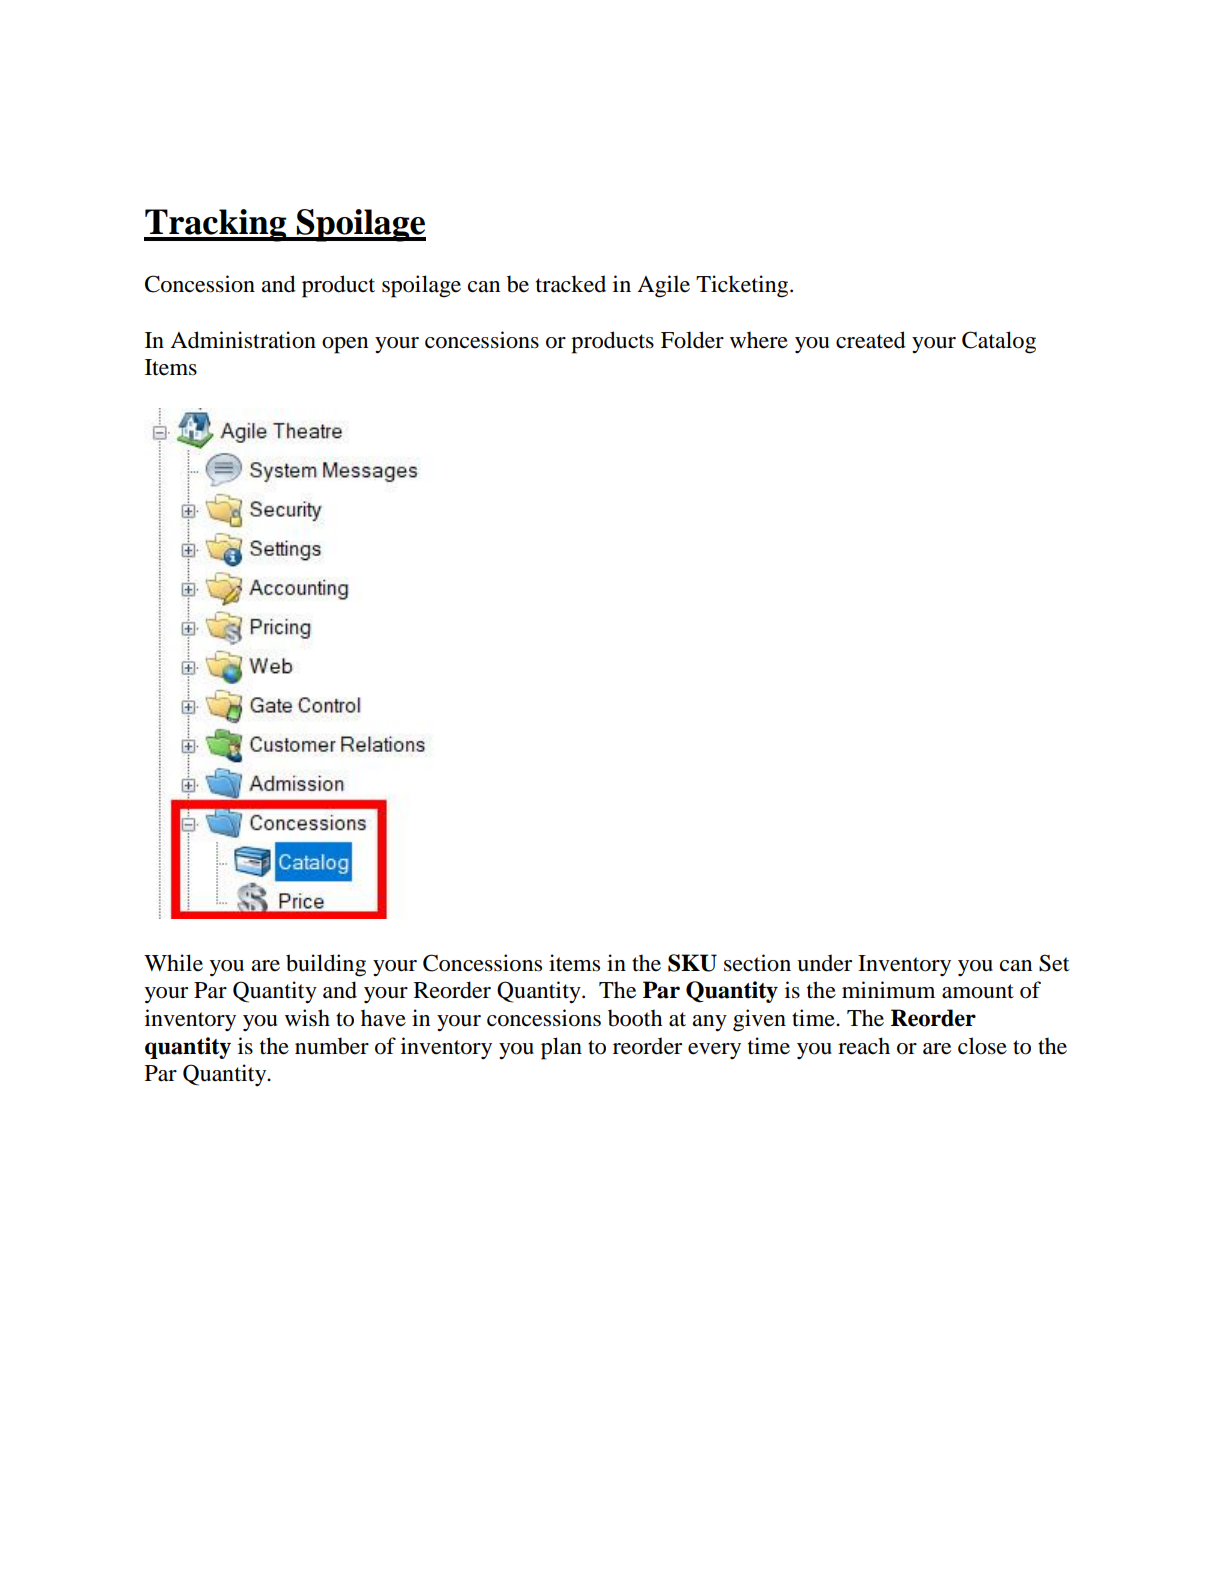  Describe the element at coordinates (999, 342) in the screenshot. I see `Catalog` at that location.
